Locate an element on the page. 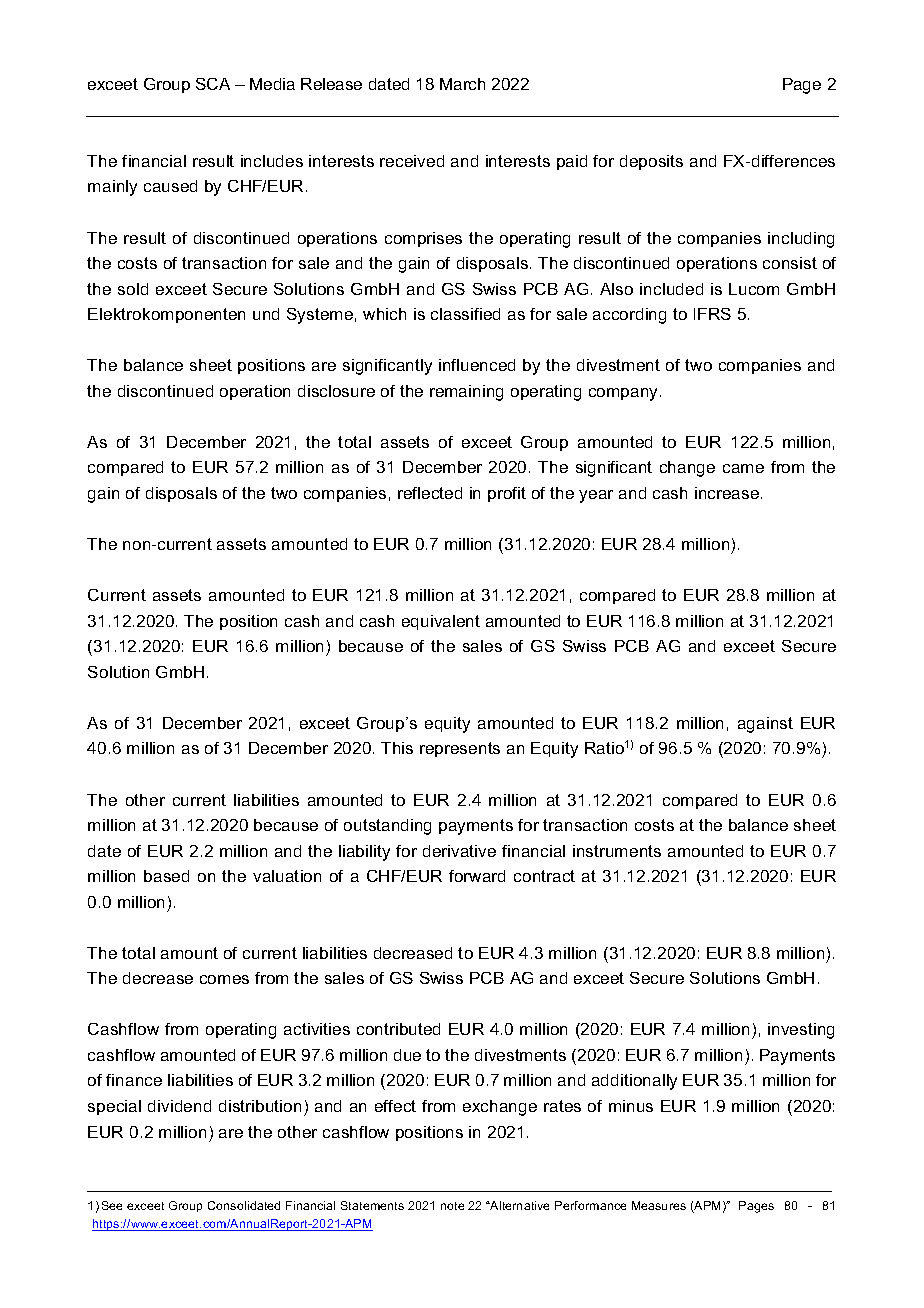  This is located at coordinates (397, 748).
